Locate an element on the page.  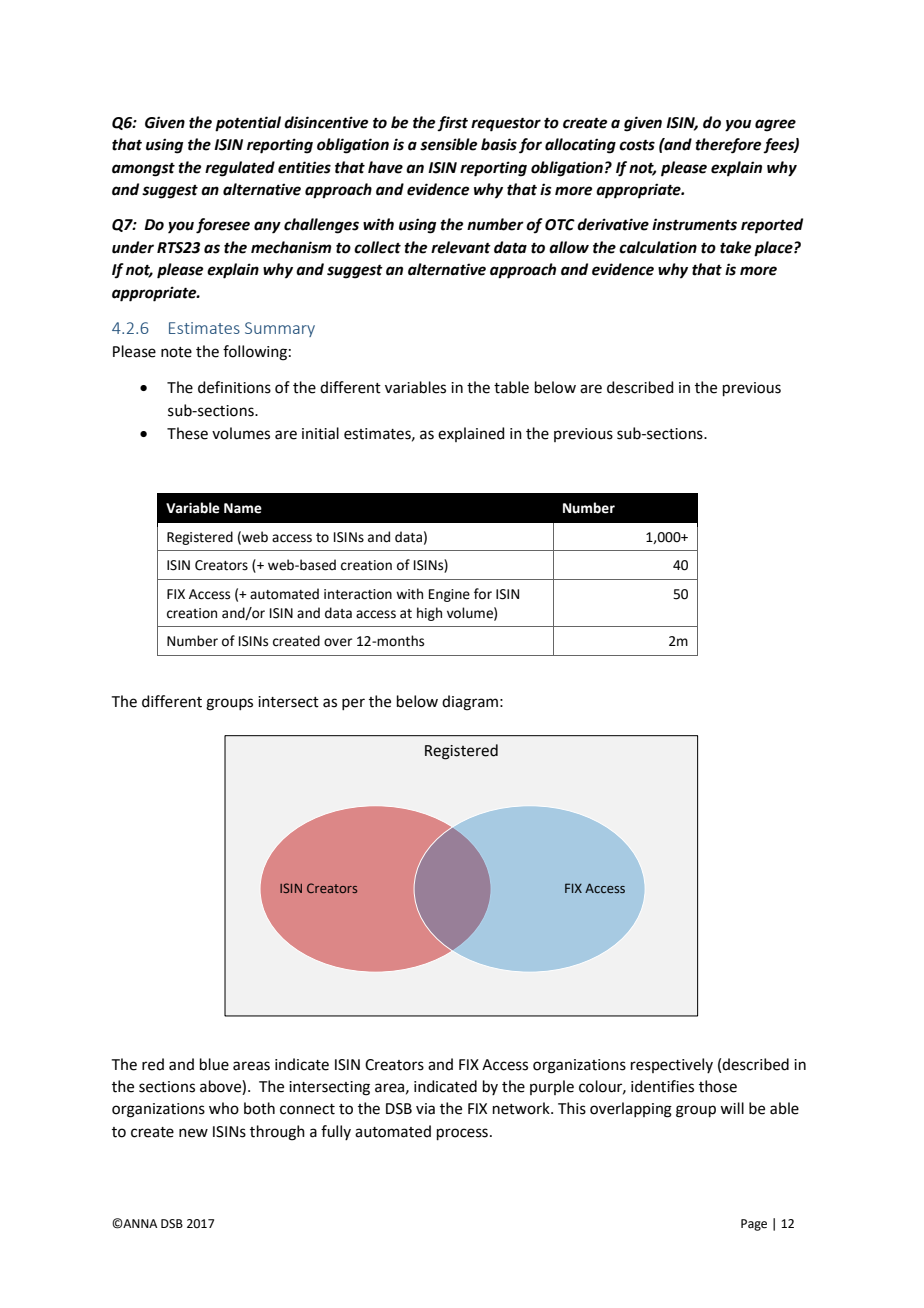
sensible is located at coordinates (448, 144).
